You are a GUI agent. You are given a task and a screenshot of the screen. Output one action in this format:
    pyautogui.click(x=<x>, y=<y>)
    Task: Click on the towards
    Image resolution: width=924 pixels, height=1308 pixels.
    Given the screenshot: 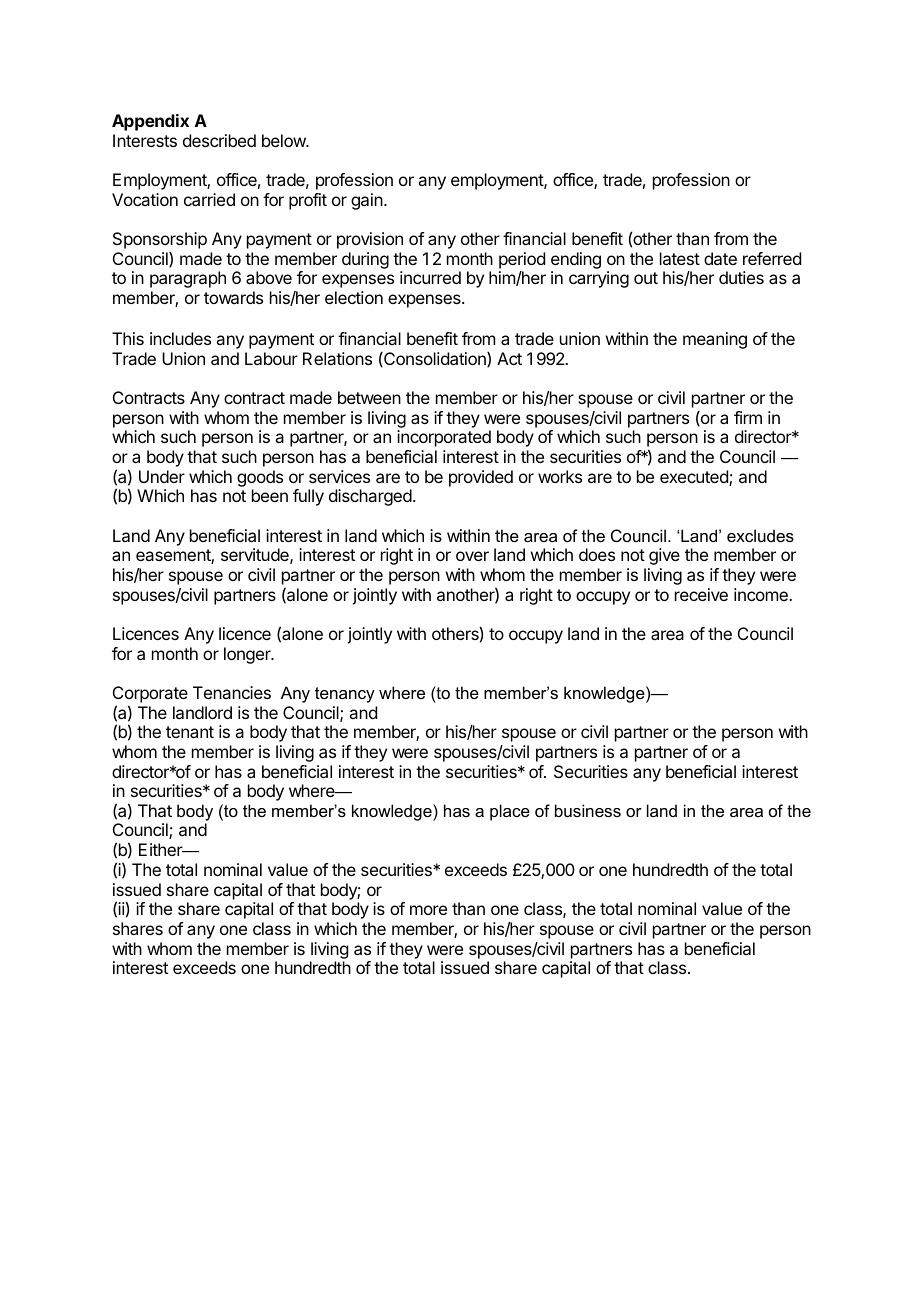 What is the action you would take?
    pyautogui.click(x=233, y=297)
